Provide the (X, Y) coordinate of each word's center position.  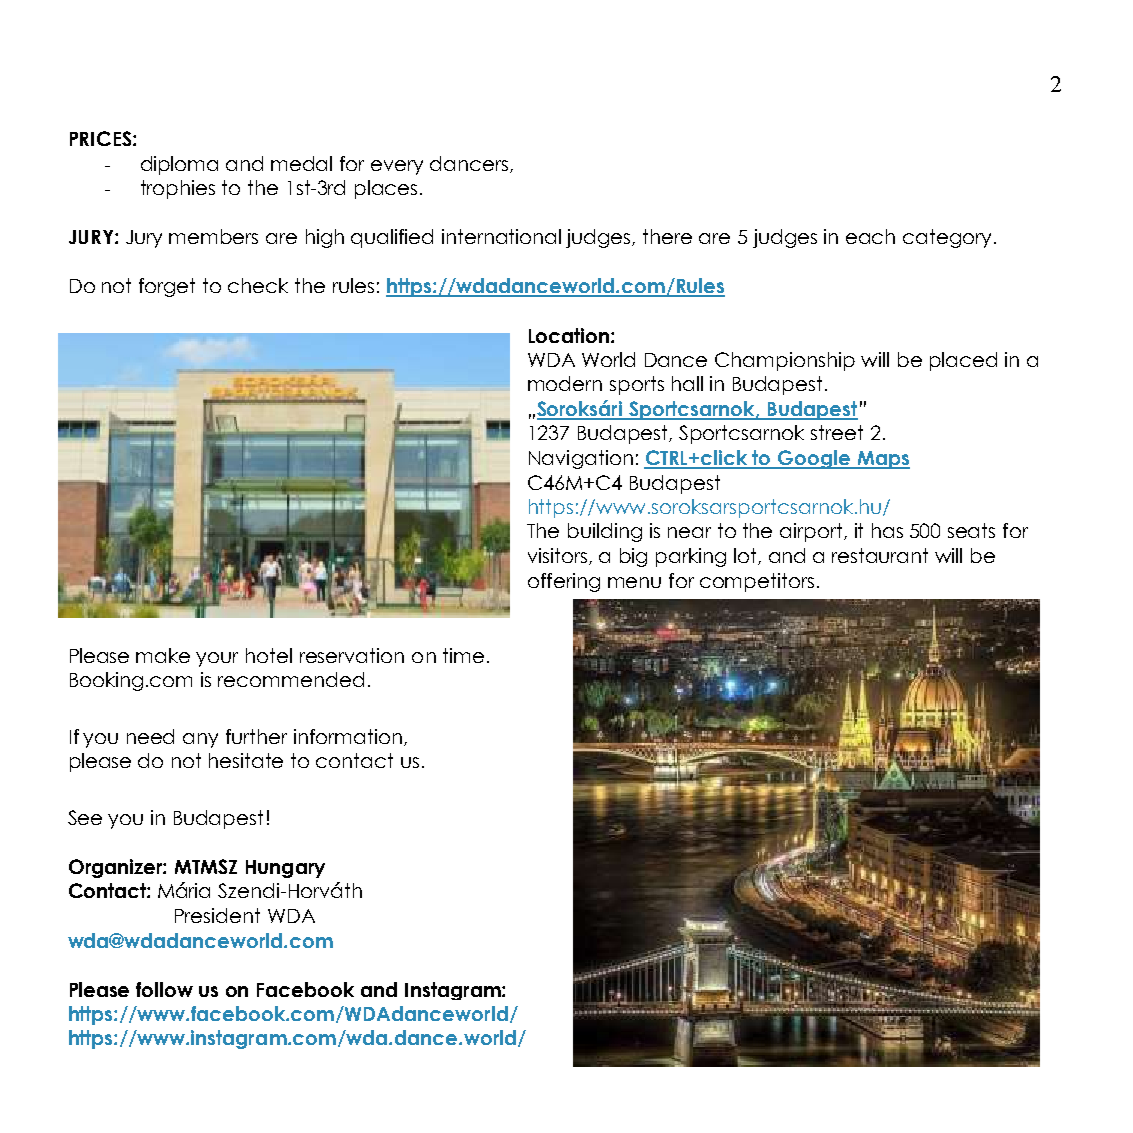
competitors (757, 582)
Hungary (285, 869)
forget (167, 287)
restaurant (880, 555)
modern (565, 383)
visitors (557, 555)
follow (164, 989)
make (163, 655)
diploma (179, 165)
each (870, 236)
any (200, 740)
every (397, 167)
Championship (785, 361)
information (348, 736)
